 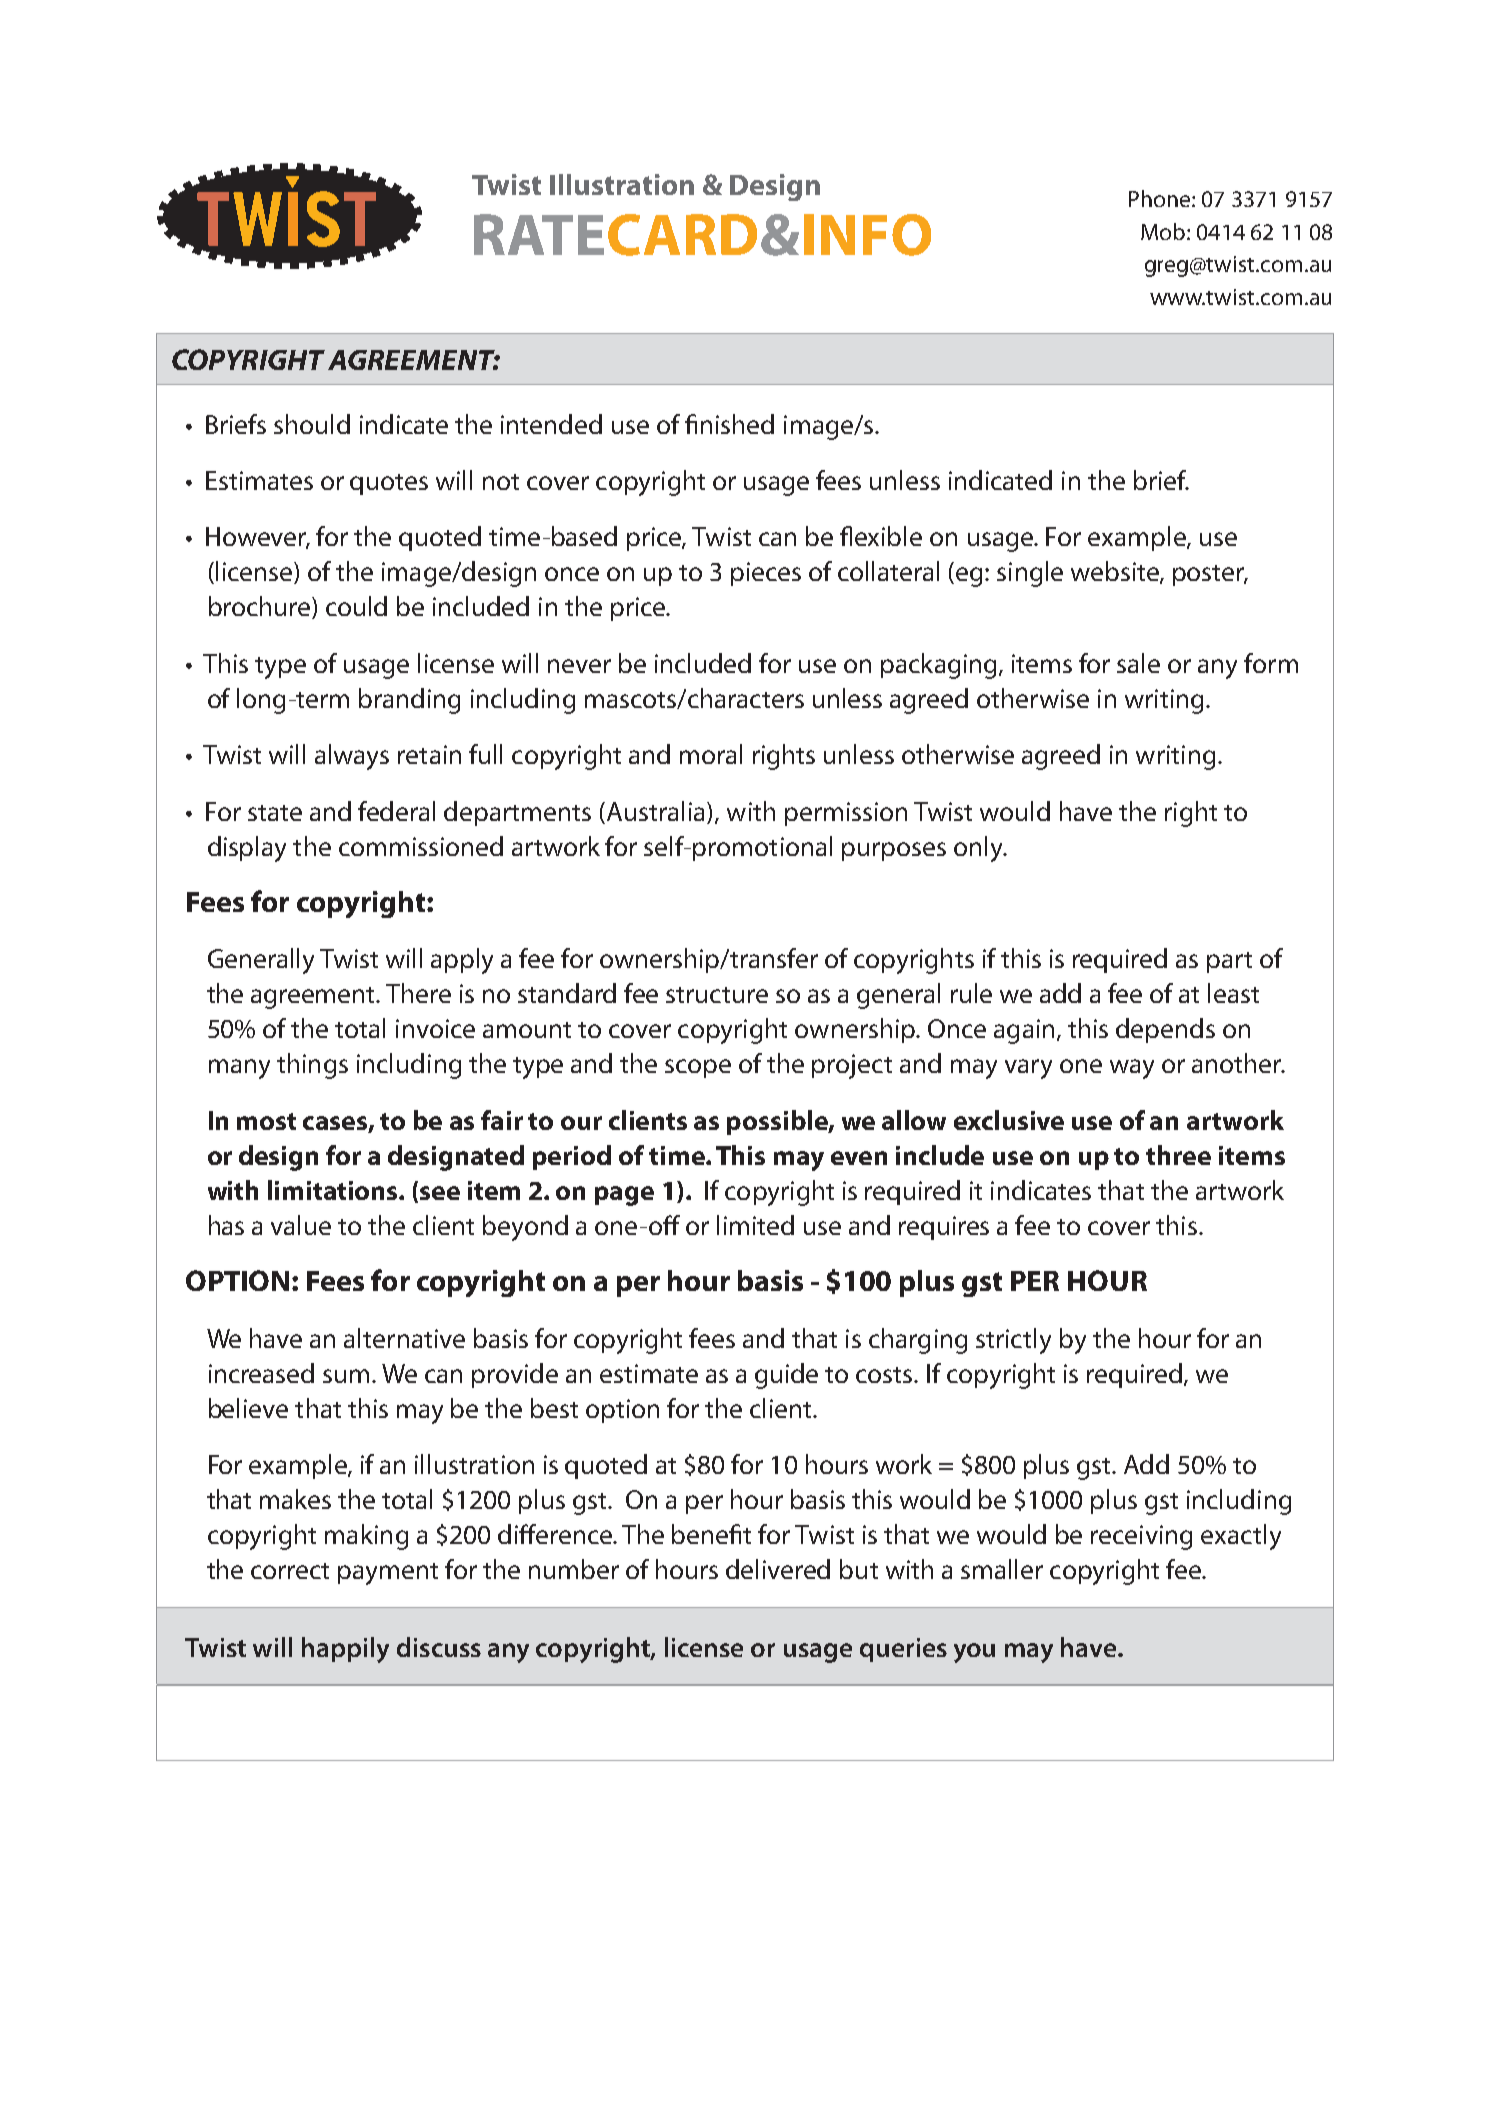 What do you see at coordinates (389, 484) in the screenshot?
I see `quotes` at bounding box center [389, 484].
